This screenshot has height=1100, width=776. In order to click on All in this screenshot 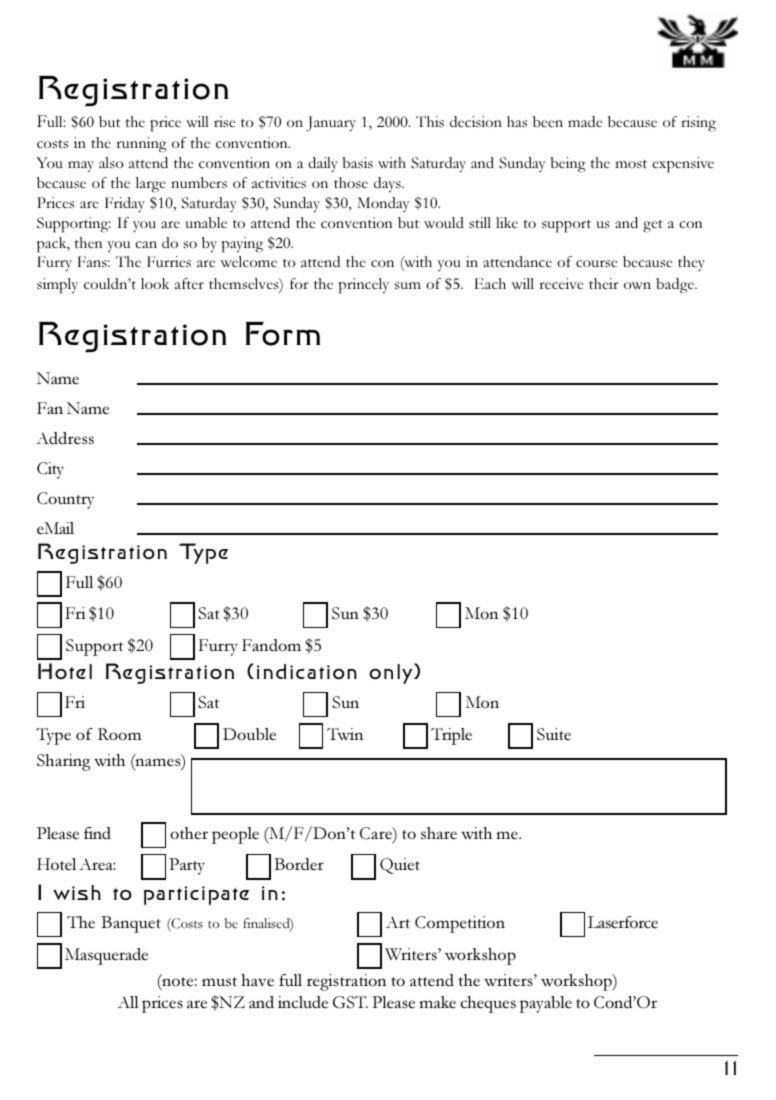, I will do `click(128, 1002)`.
